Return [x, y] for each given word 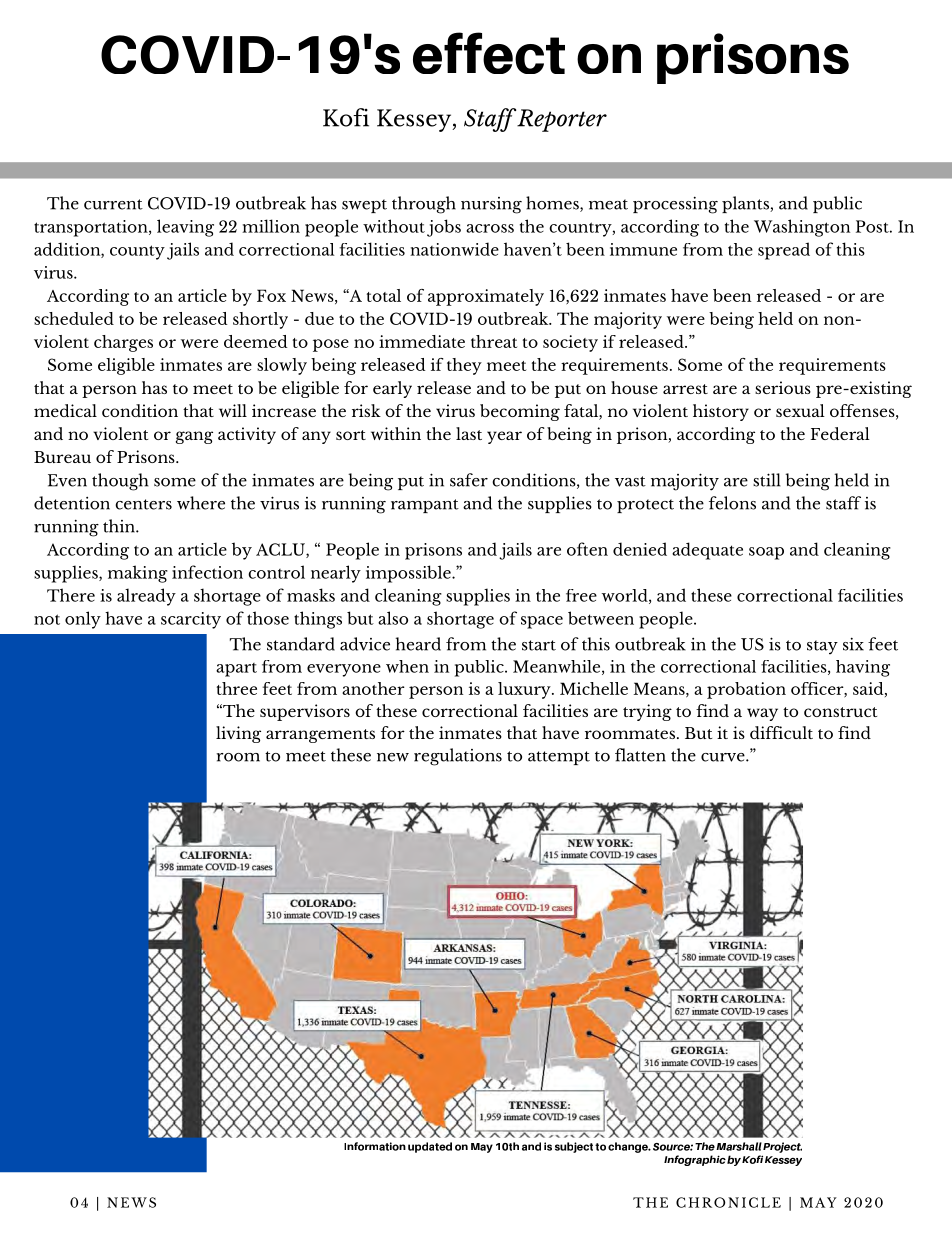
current [113, 204]
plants [746, 204]
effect [489, 53]
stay [822, 647]
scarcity [191, 620]
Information [375, 1146]
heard [418, 644]
